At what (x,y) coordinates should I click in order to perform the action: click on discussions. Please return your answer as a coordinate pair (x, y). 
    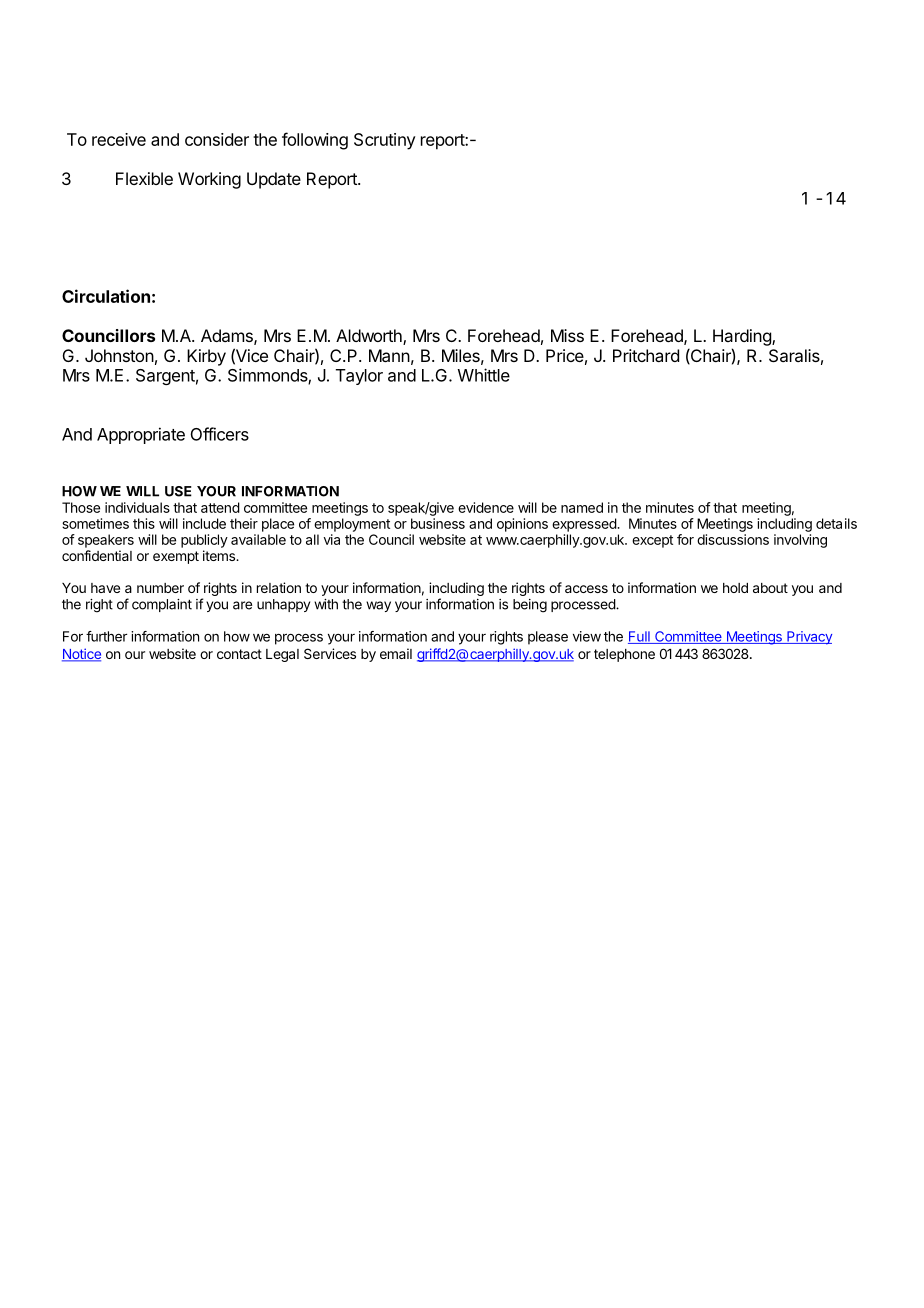
    Looking at the image, I should click on (733, 539).
